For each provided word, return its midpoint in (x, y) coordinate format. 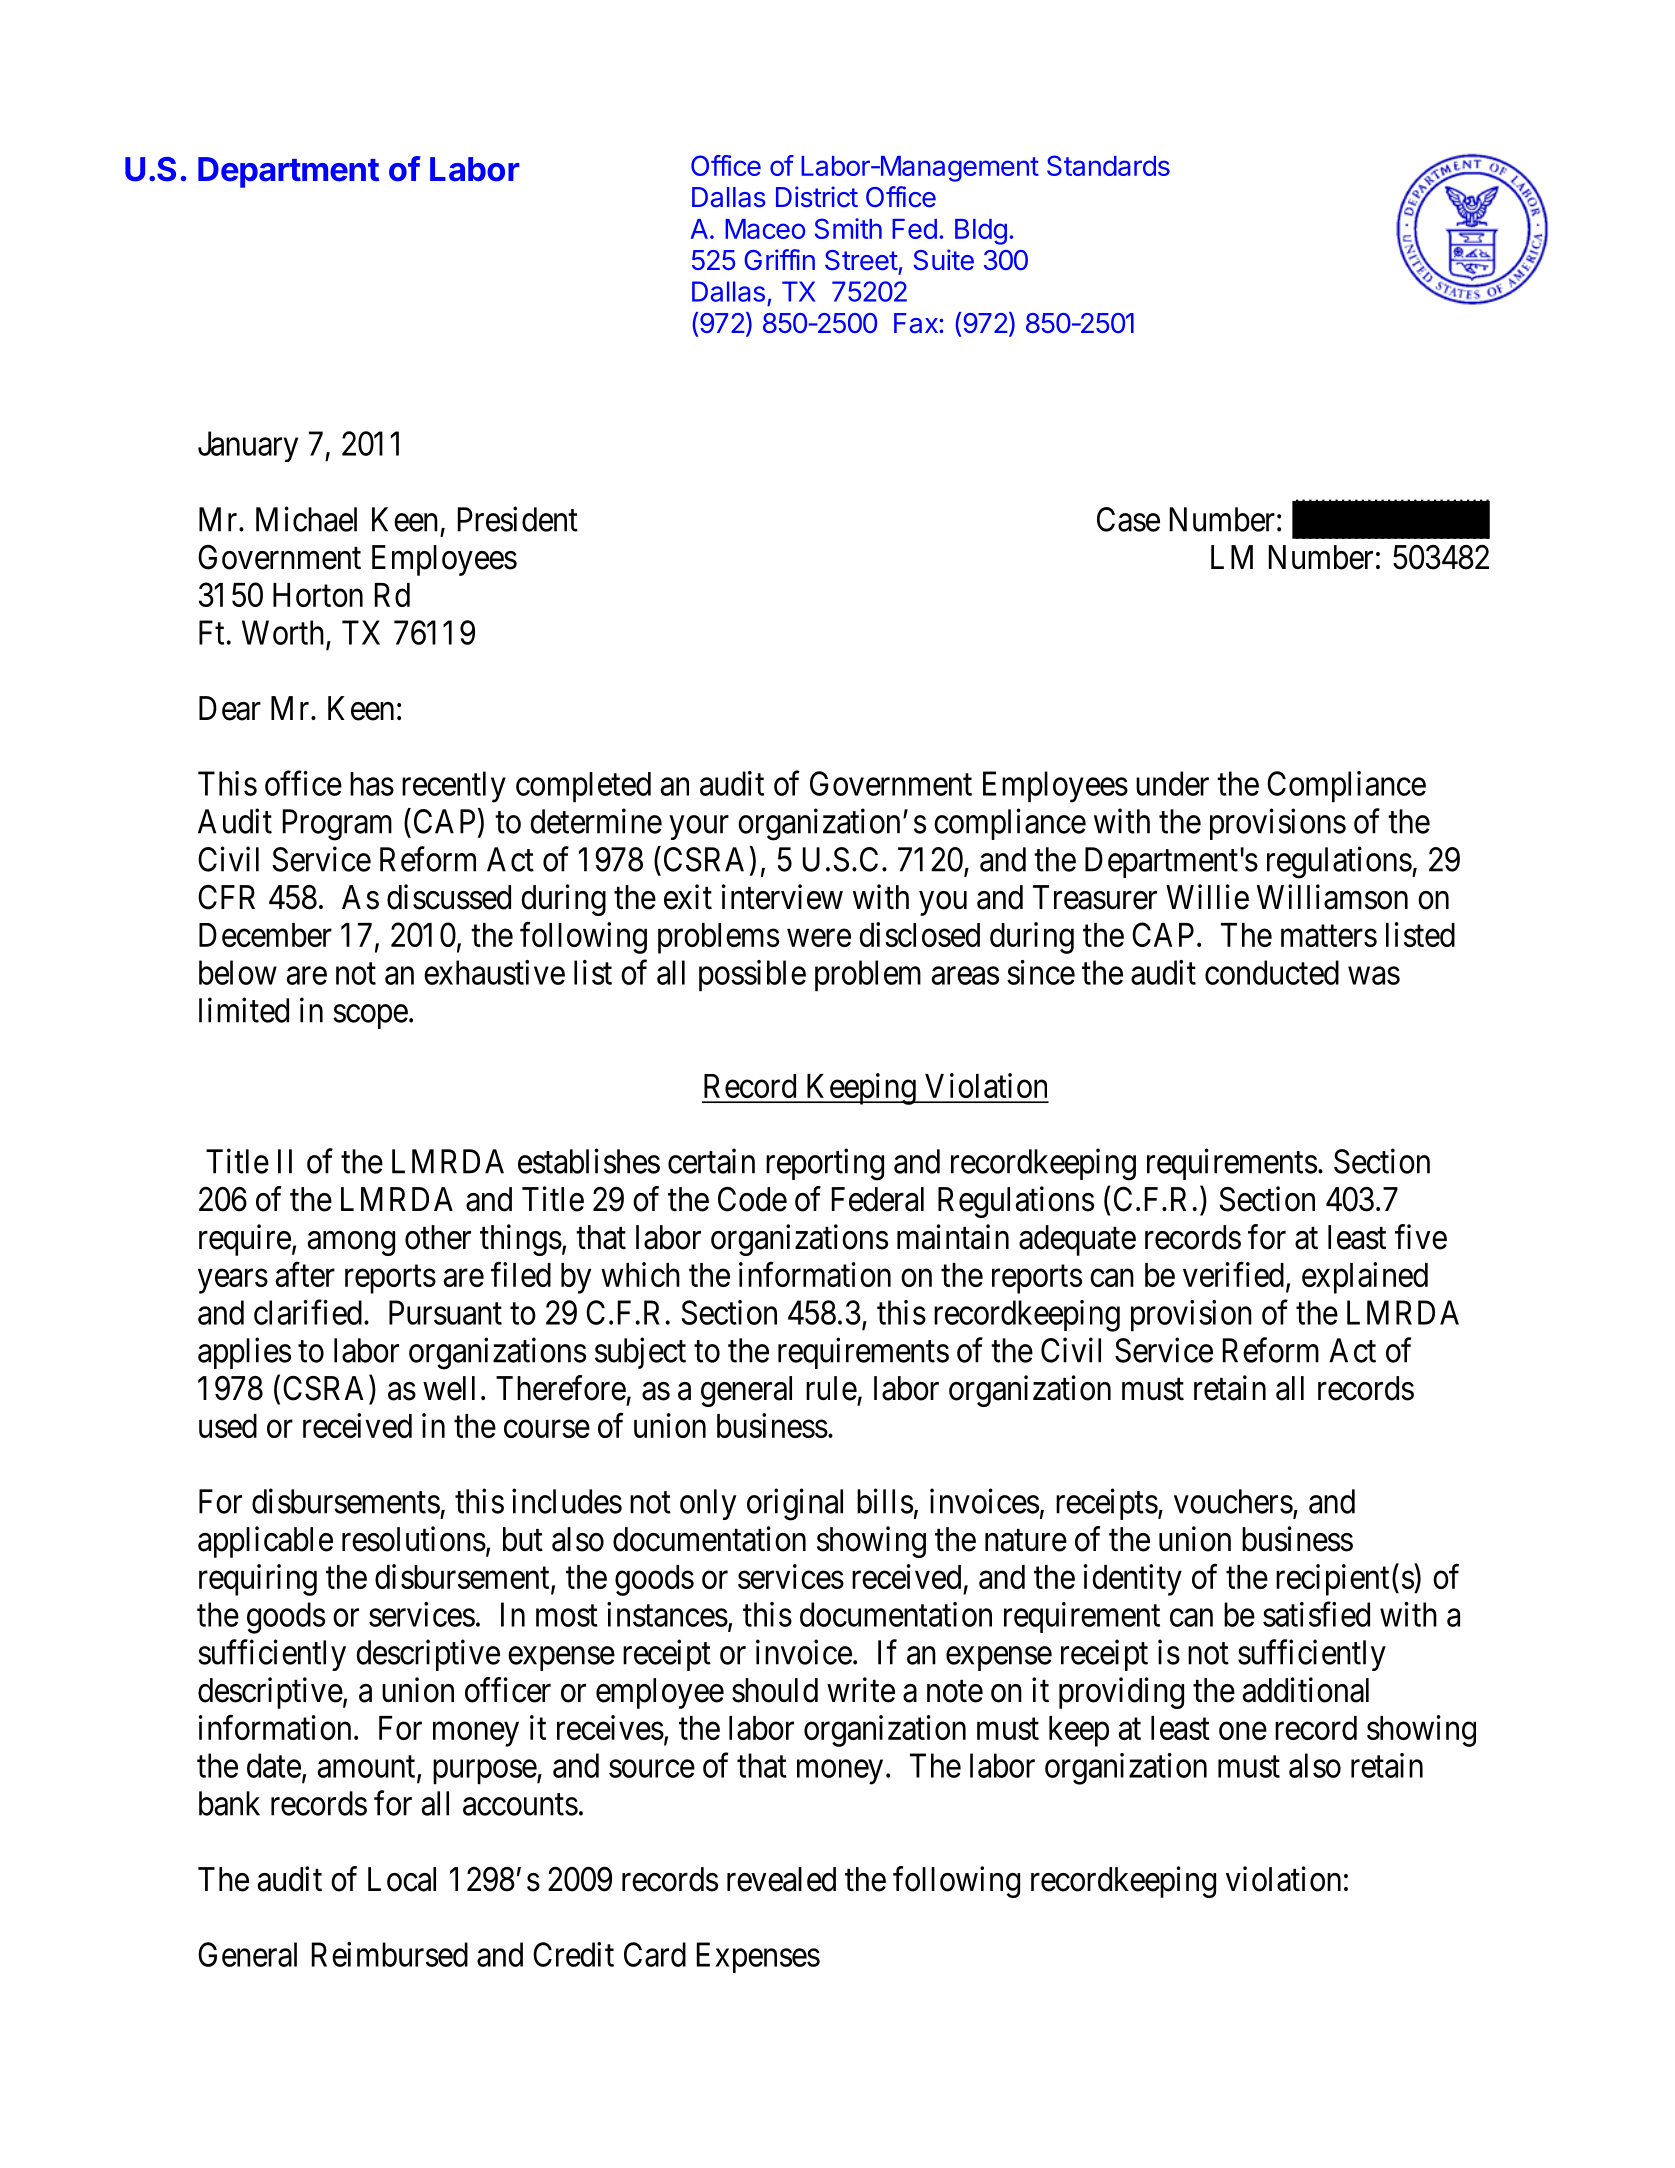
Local (402, 1879)
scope (370, 1017)
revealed (781, 1879)
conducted (1272, 972)
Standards (1108, 165)
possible (752, 976)
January (248, 446)
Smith (848, 228)
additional (1306, 1690)
